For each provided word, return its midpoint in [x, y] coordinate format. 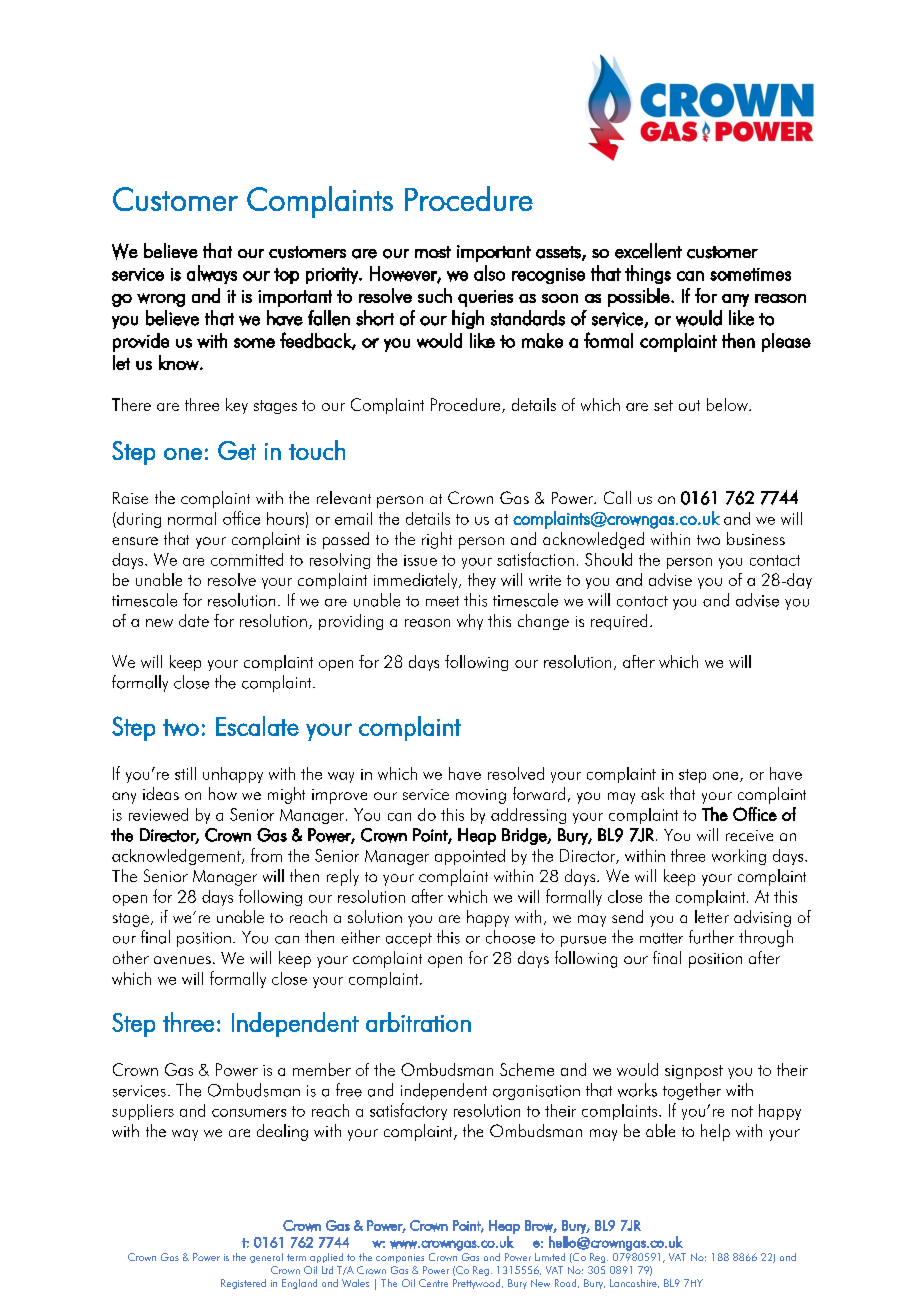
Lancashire [634, 1283]
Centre [433, 1283]
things [648, 274]
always [212, 274]
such [435, 295]
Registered [243, 1284]
